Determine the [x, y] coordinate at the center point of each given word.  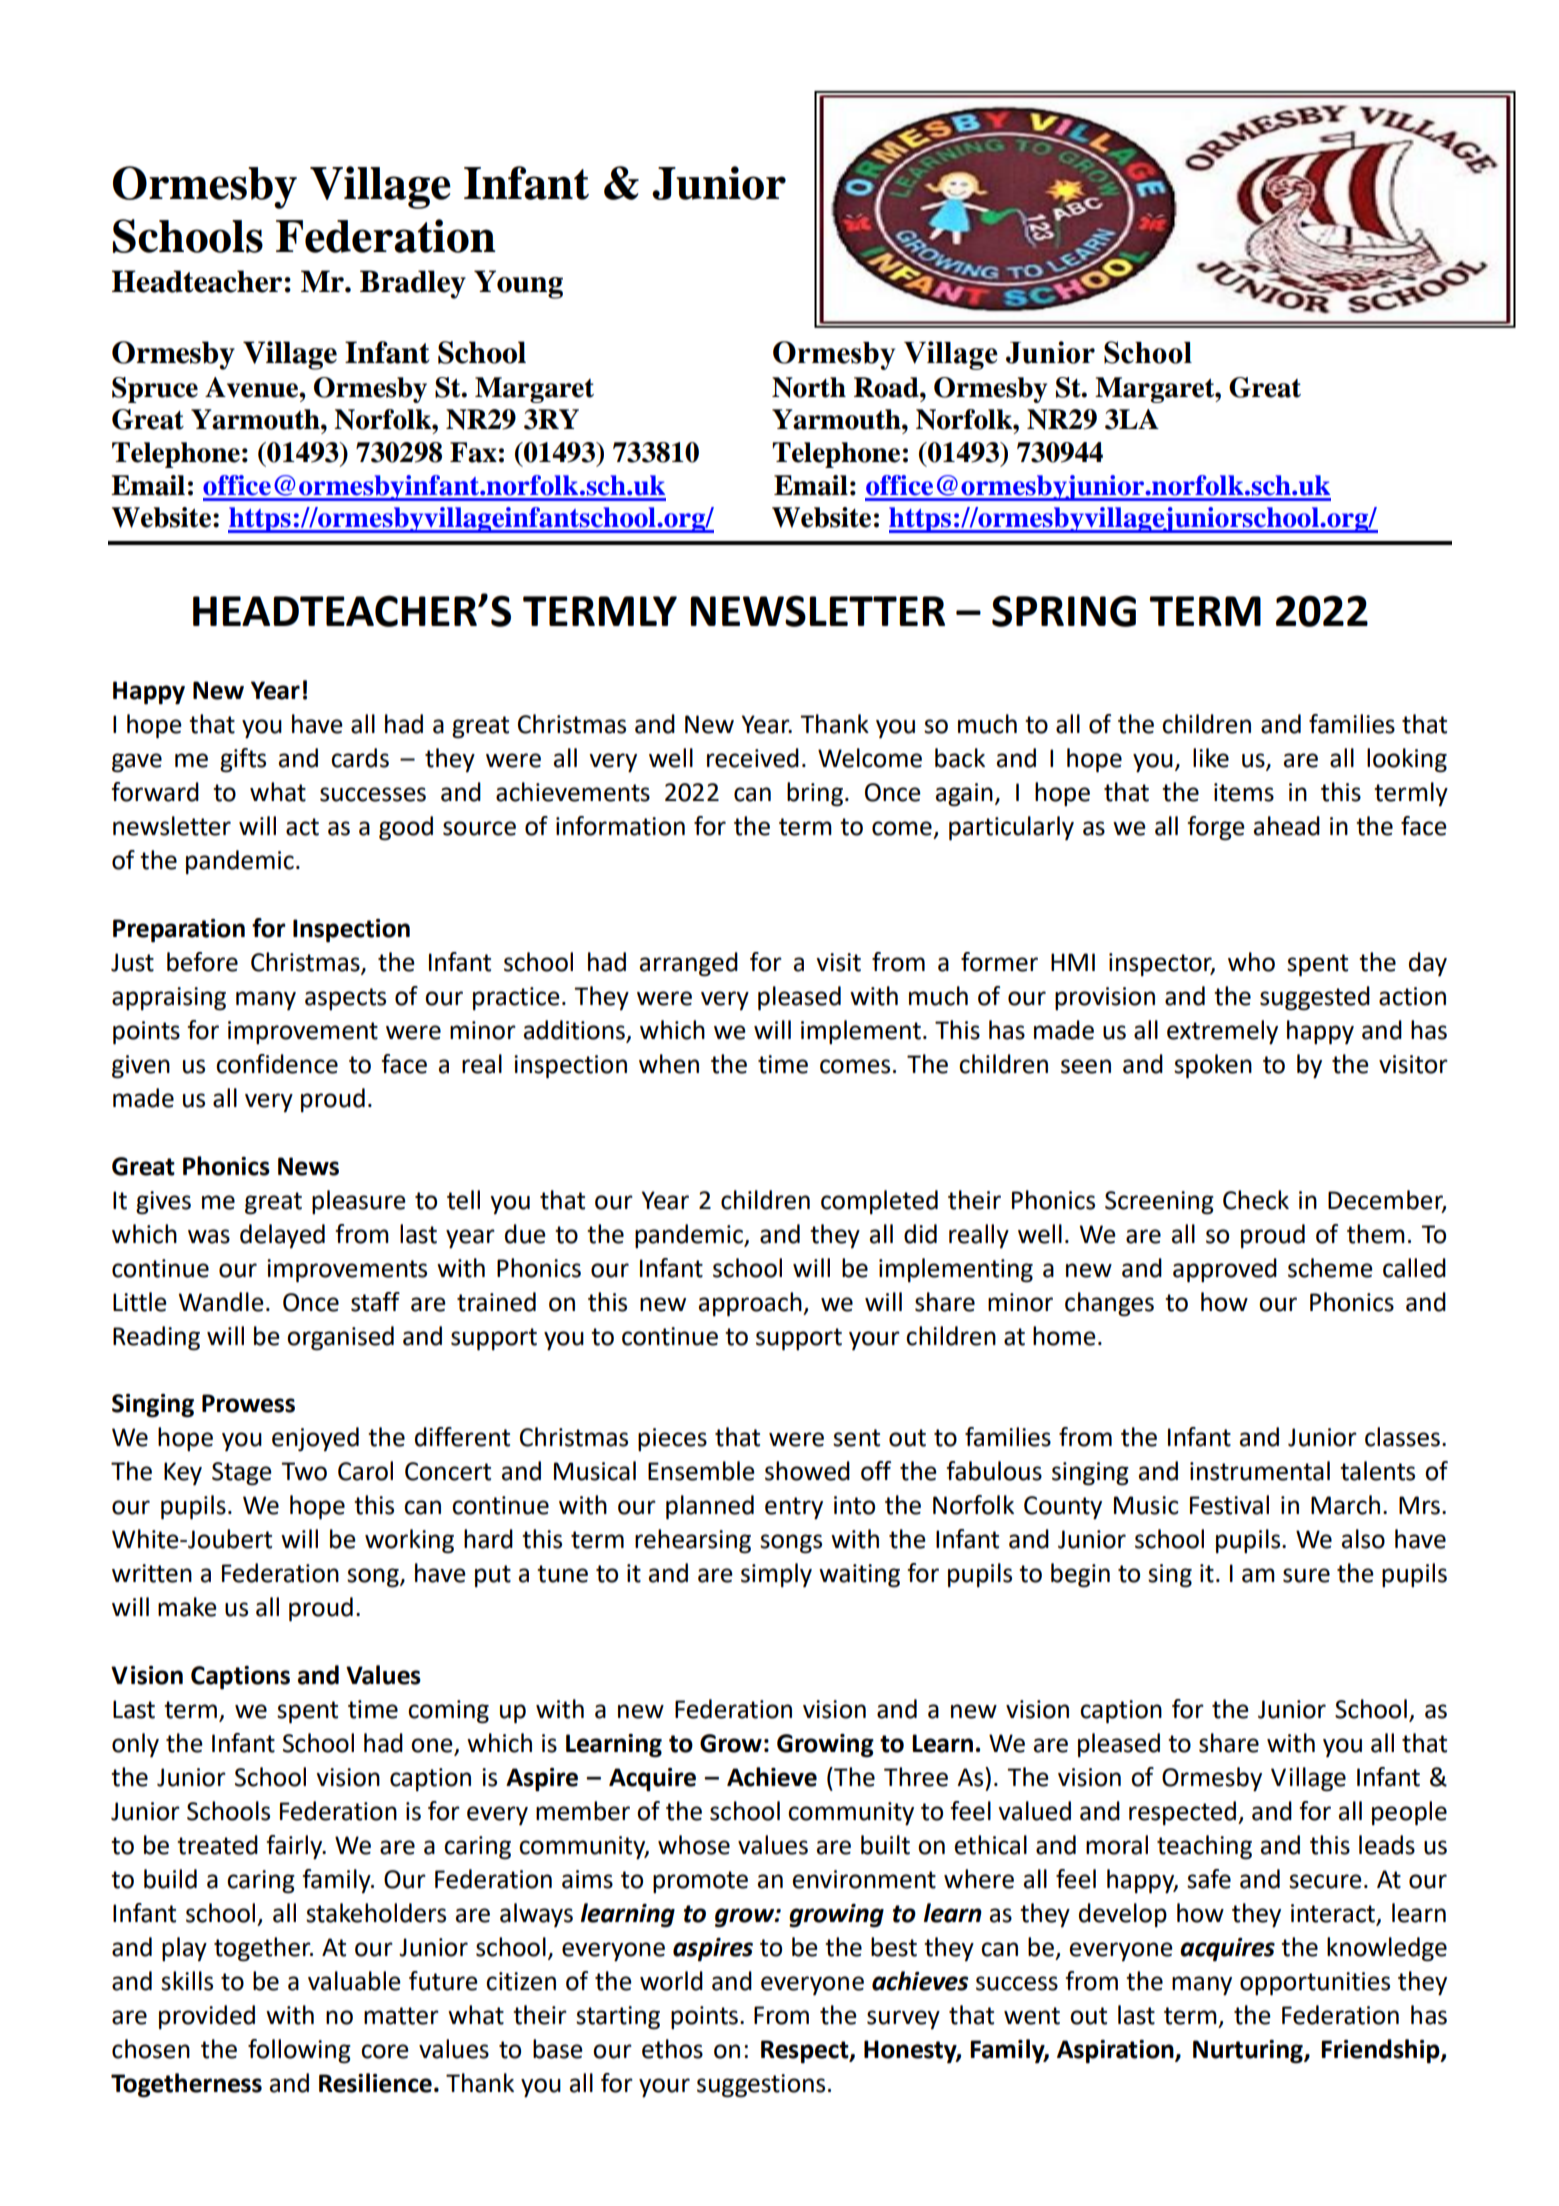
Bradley [413, 284]
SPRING [1064, 611]
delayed [282, 1236]
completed [879, 1202]
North [809, 387]
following [299, 2051]
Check [1256, 1200]
